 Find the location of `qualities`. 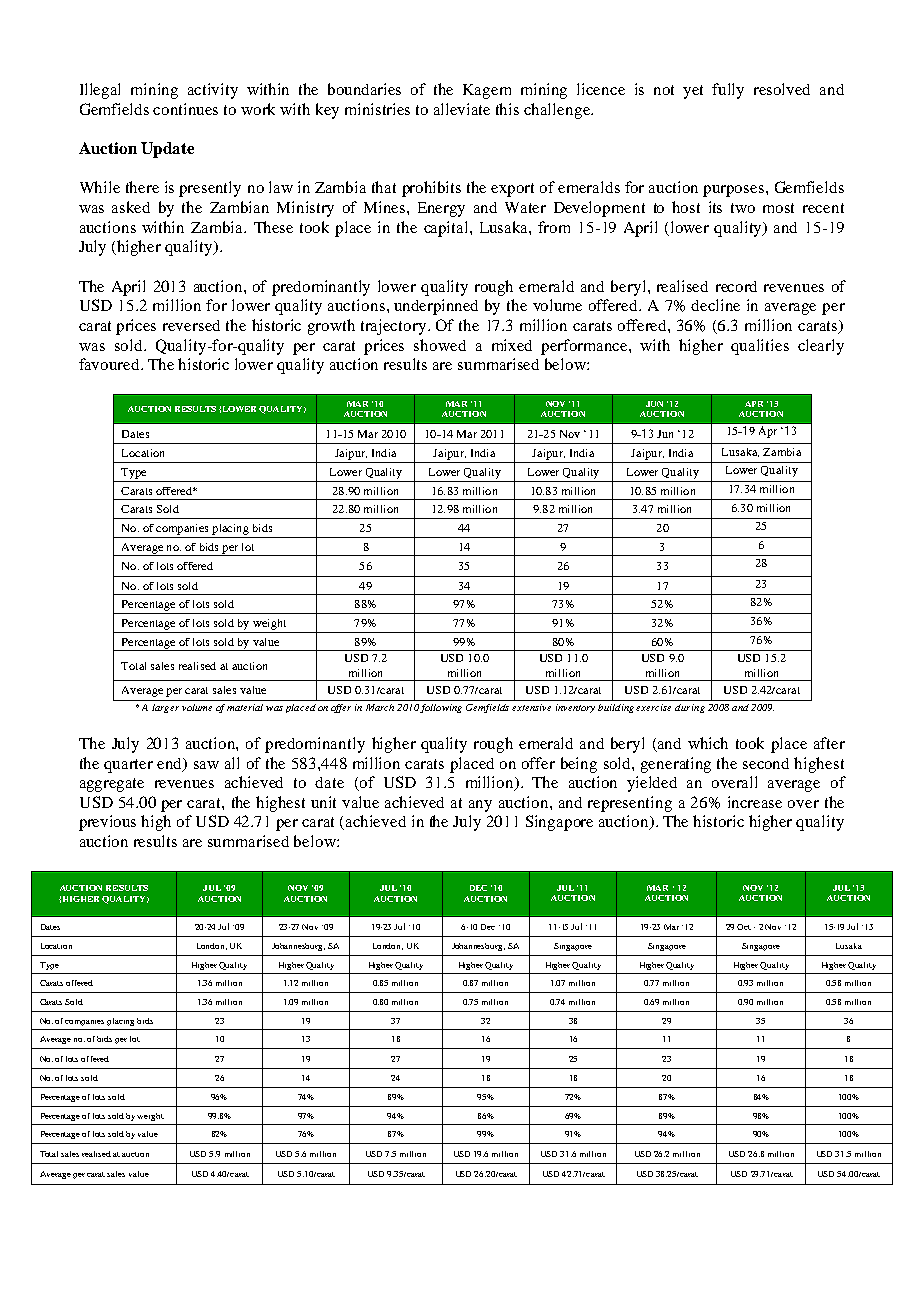

qualities is located at coordinates (760, 347).
